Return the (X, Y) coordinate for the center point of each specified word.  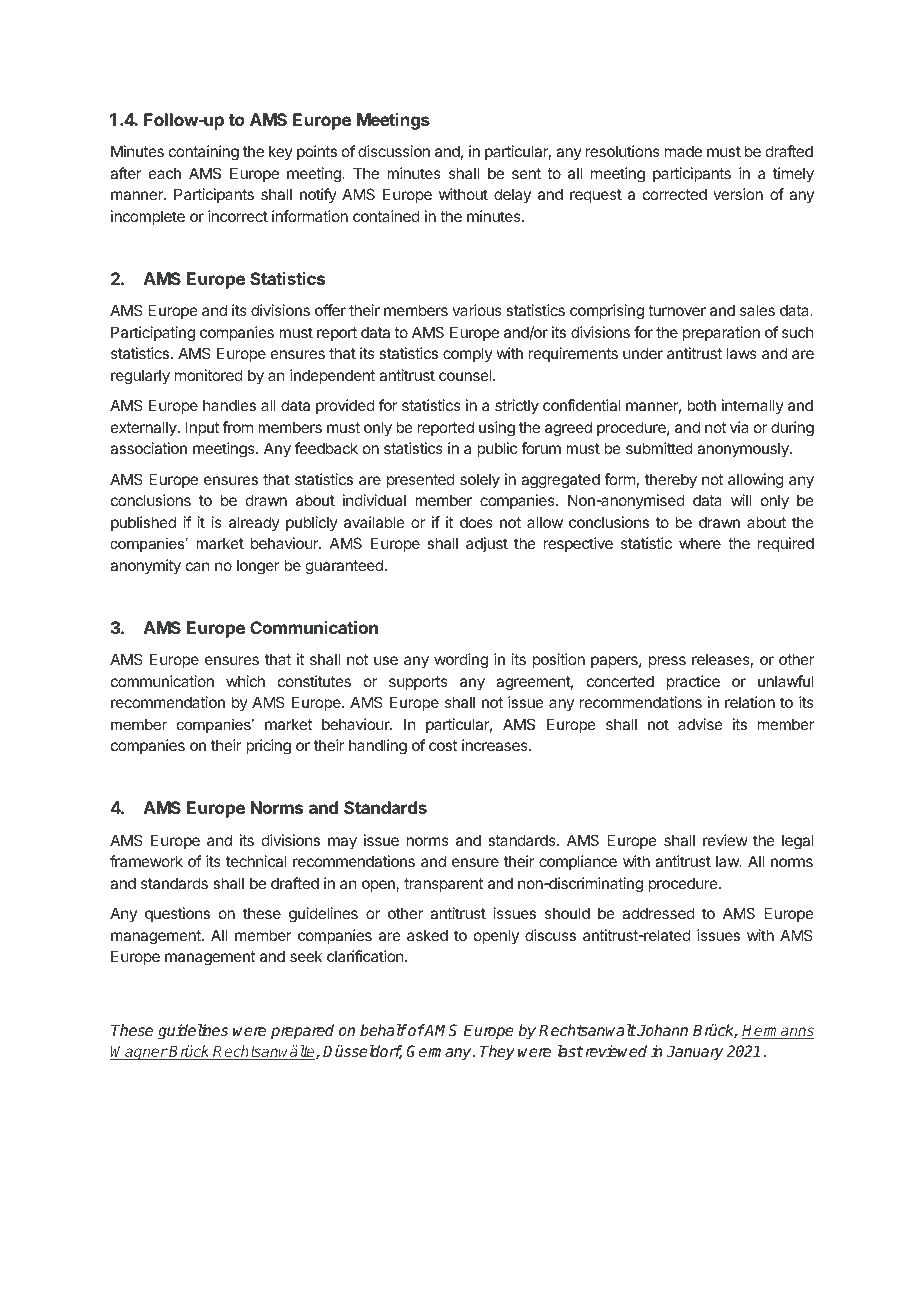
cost (443, 745)
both (701, 405)
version (738, 194)
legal (797, 842)
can (197, 566)
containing (204, 153)
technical (256, 861)
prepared (302, 1032)
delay (512, 195)
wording (461, 661)
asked (427, 935)
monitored (209, 375)
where (700, 543)
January (694, 1053)
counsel (466, 375)
